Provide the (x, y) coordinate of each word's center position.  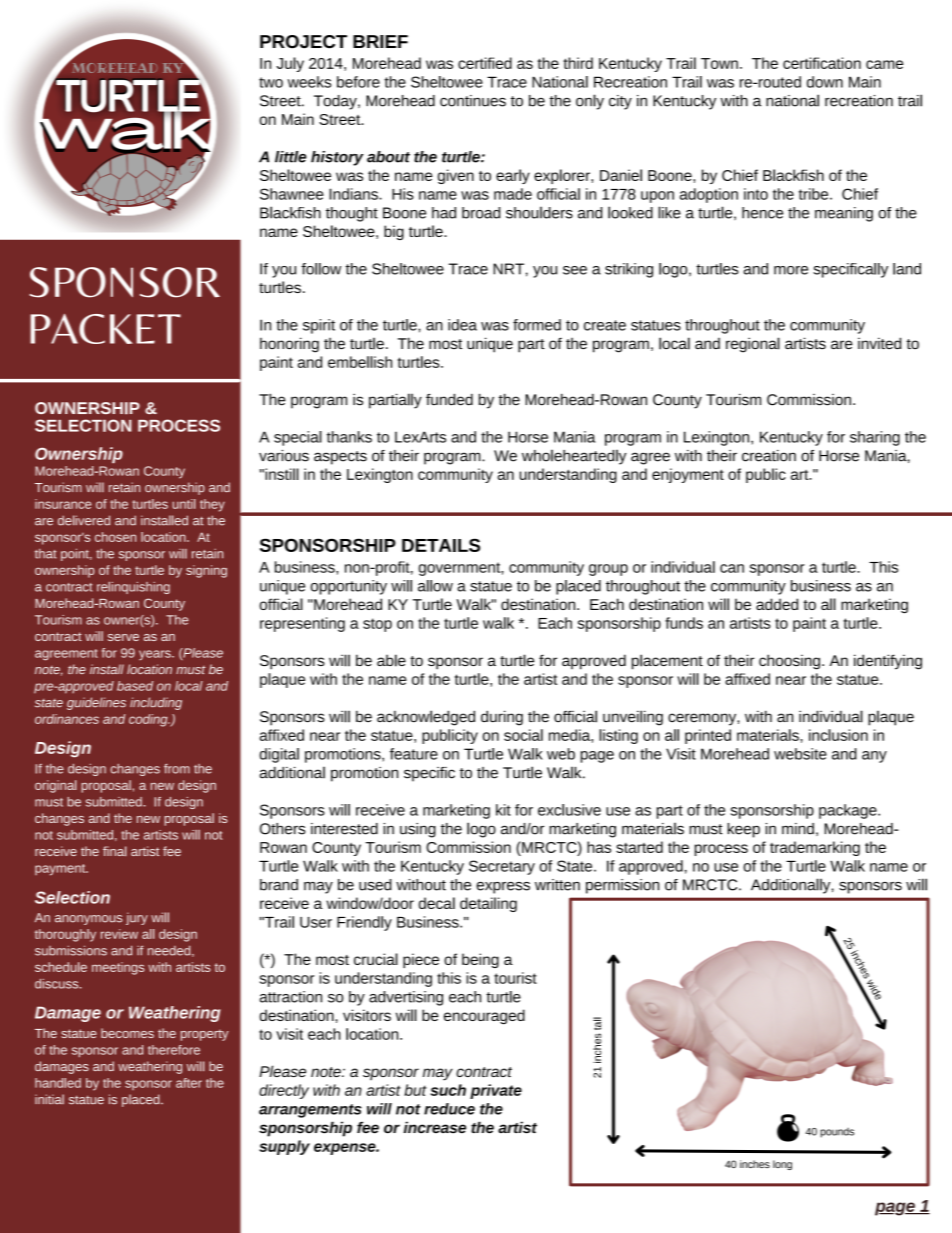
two (271, 82)
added (777, 604)
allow (435, 586)
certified (485, 63)
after (189, 1083)
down (825, 82)
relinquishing (133, 588)
